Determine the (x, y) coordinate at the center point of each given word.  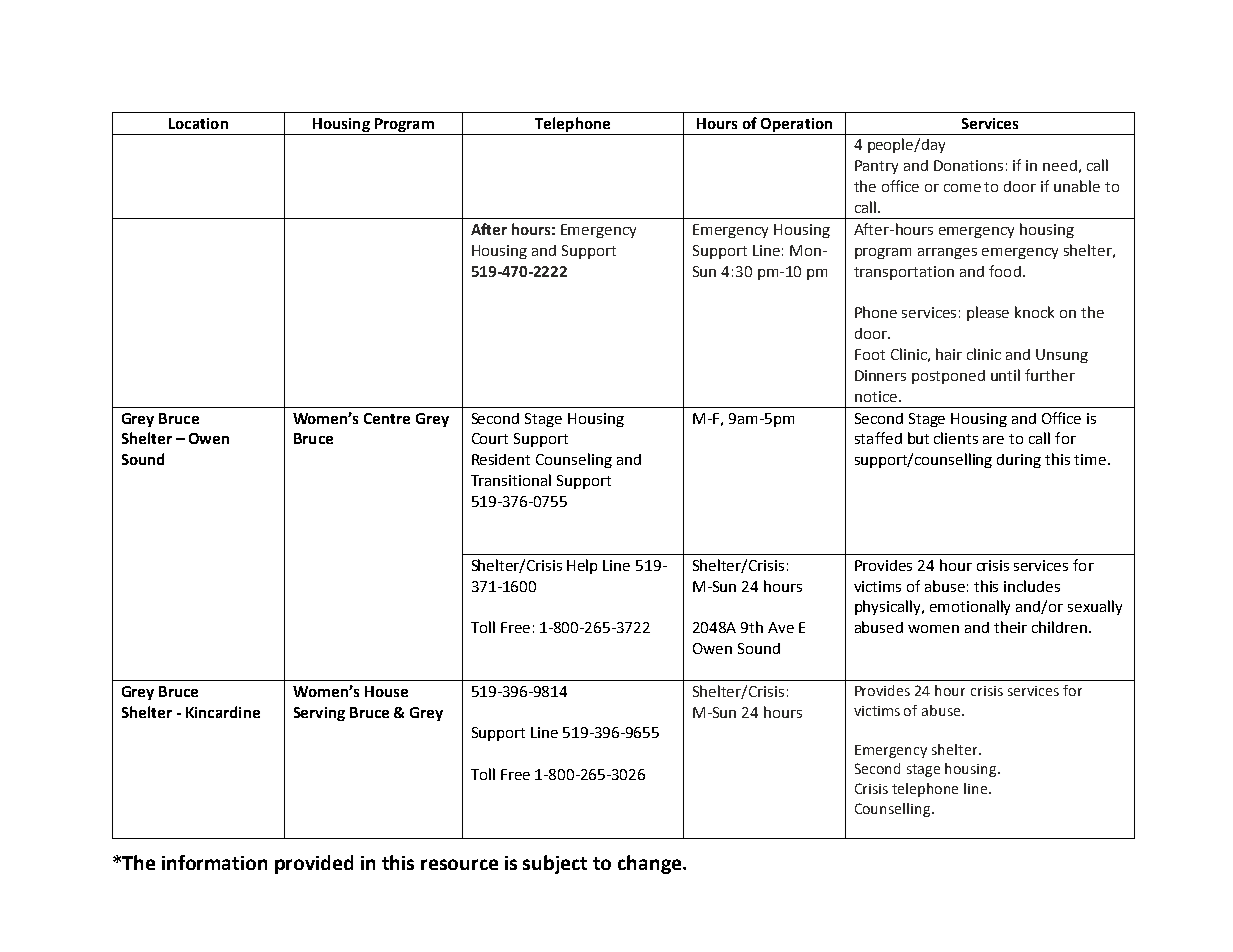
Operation (796, 125)
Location (198, 123)
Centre (387, 418)
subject (555, 864)
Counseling (574, 460)
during (1019, 461)
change (651, 864)
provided (314, 864)
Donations (968, 165)
